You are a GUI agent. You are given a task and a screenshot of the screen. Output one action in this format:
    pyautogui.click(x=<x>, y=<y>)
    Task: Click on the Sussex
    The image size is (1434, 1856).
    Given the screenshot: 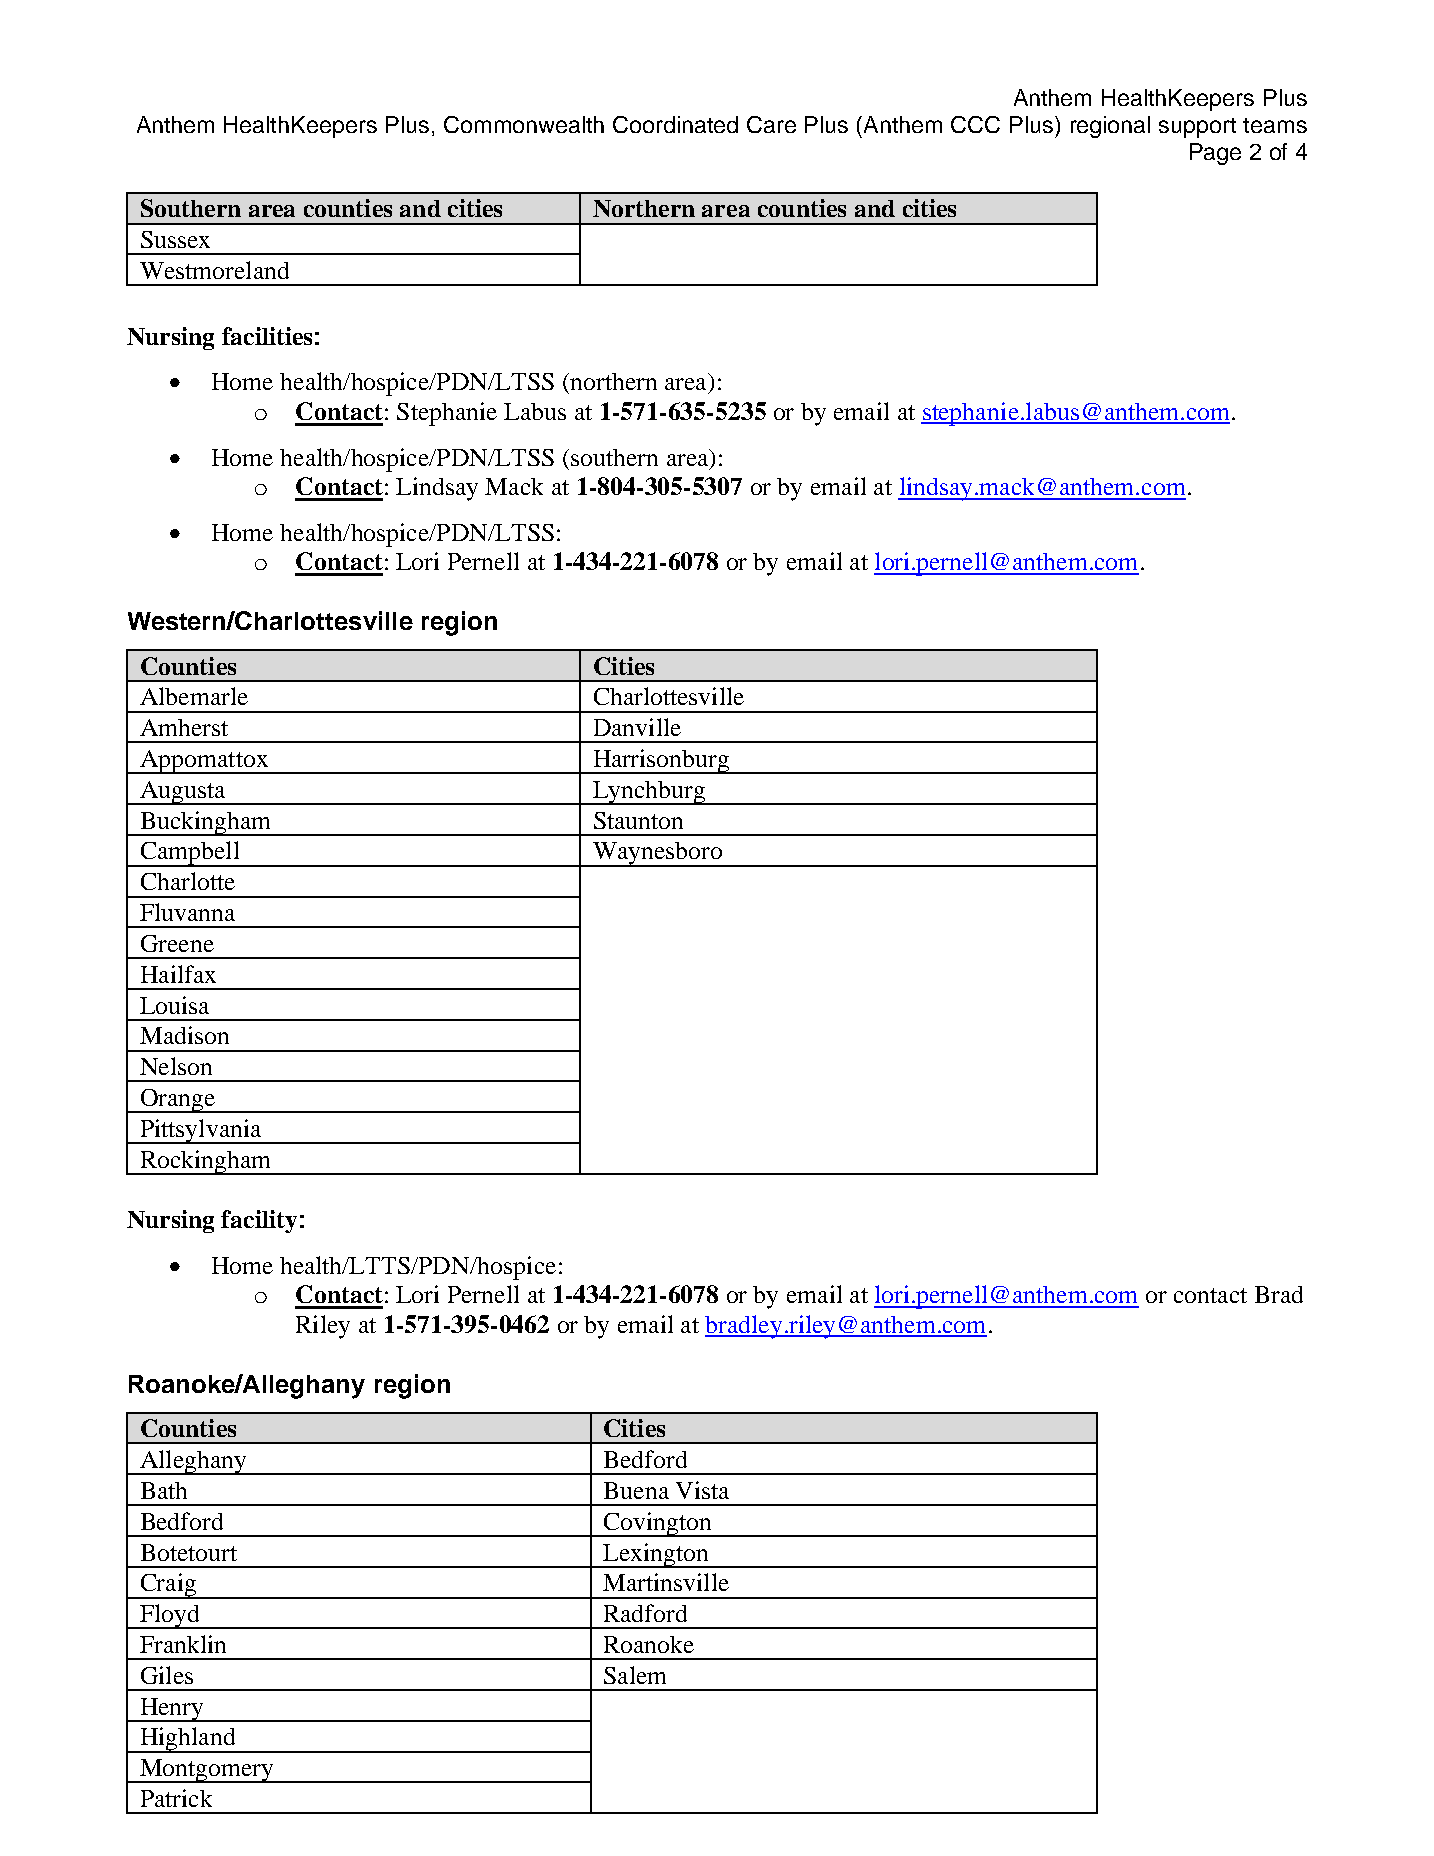 What is the action you would take?
    pyautogui.click(x=175, y=239)
